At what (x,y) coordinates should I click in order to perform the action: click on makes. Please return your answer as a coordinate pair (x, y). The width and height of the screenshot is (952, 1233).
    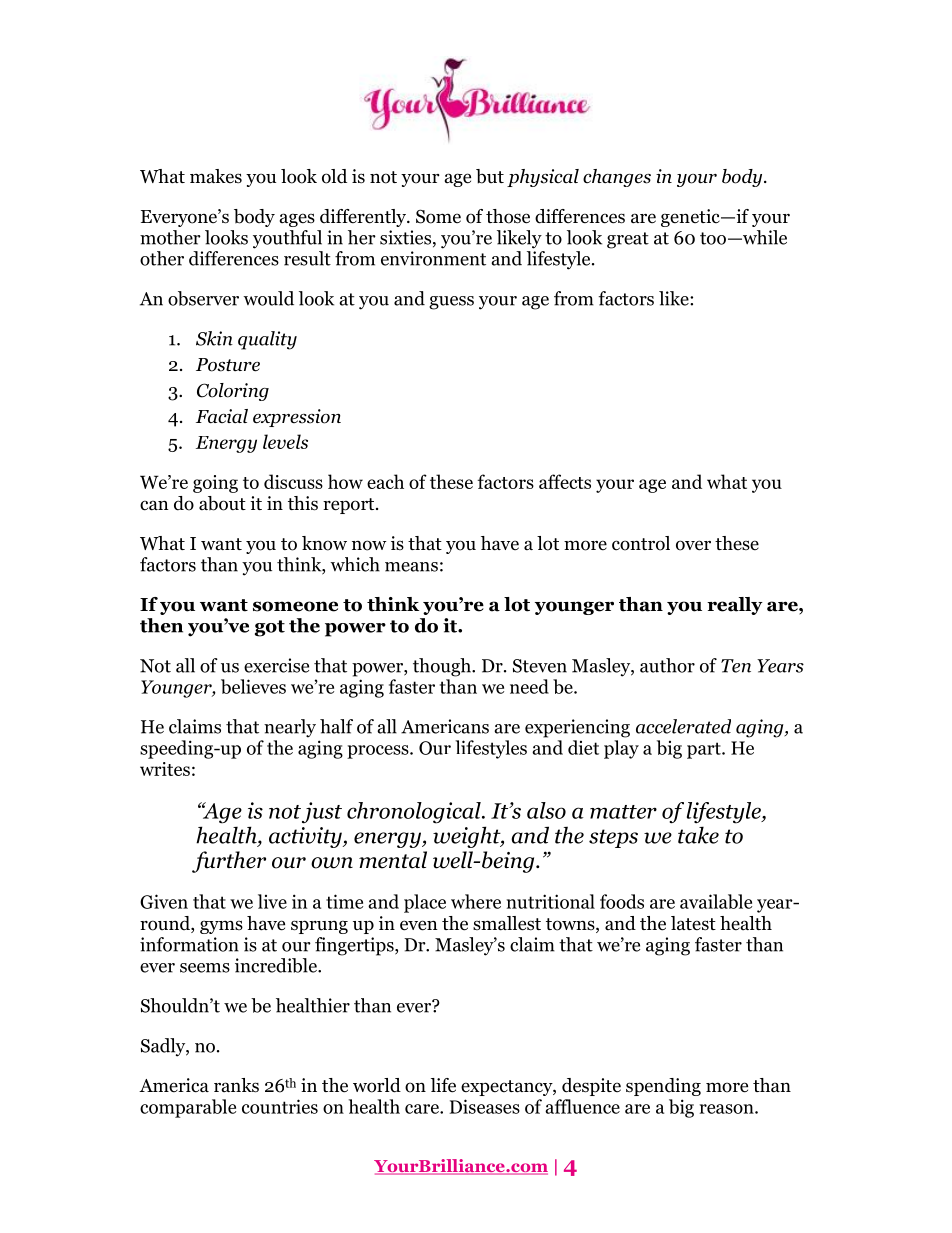
    Looking at the image, I should click on (216, 176).
